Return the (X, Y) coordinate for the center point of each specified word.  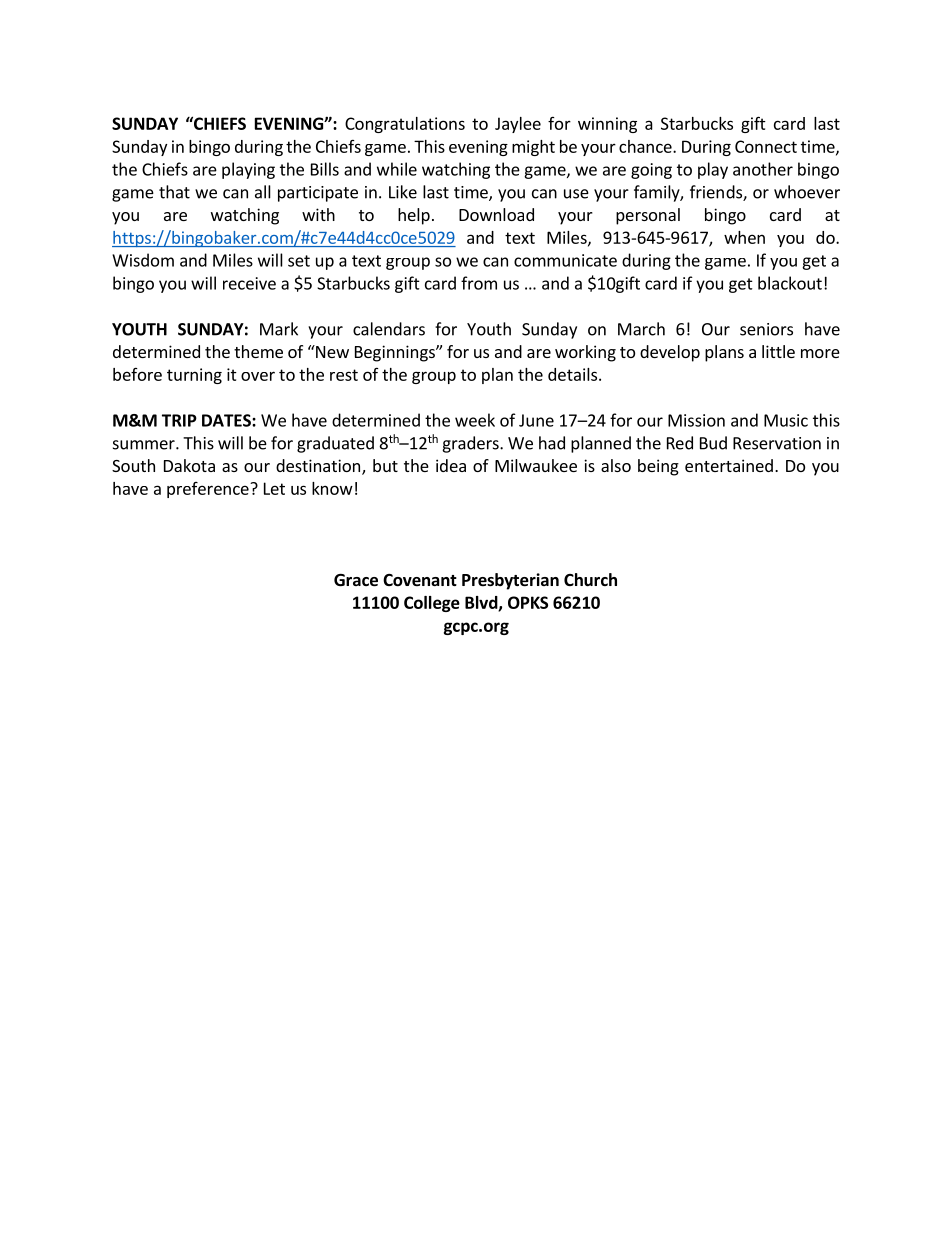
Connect (766, 146)
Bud (713, 443)
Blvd (482, 603)
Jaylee (518, 125)
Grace (356, 580)
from (479, 283)
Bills (325, 169)
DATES (227, 420)
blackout (790, 283)
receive (249, 283)
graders (471, 444)
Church (590, 580)
